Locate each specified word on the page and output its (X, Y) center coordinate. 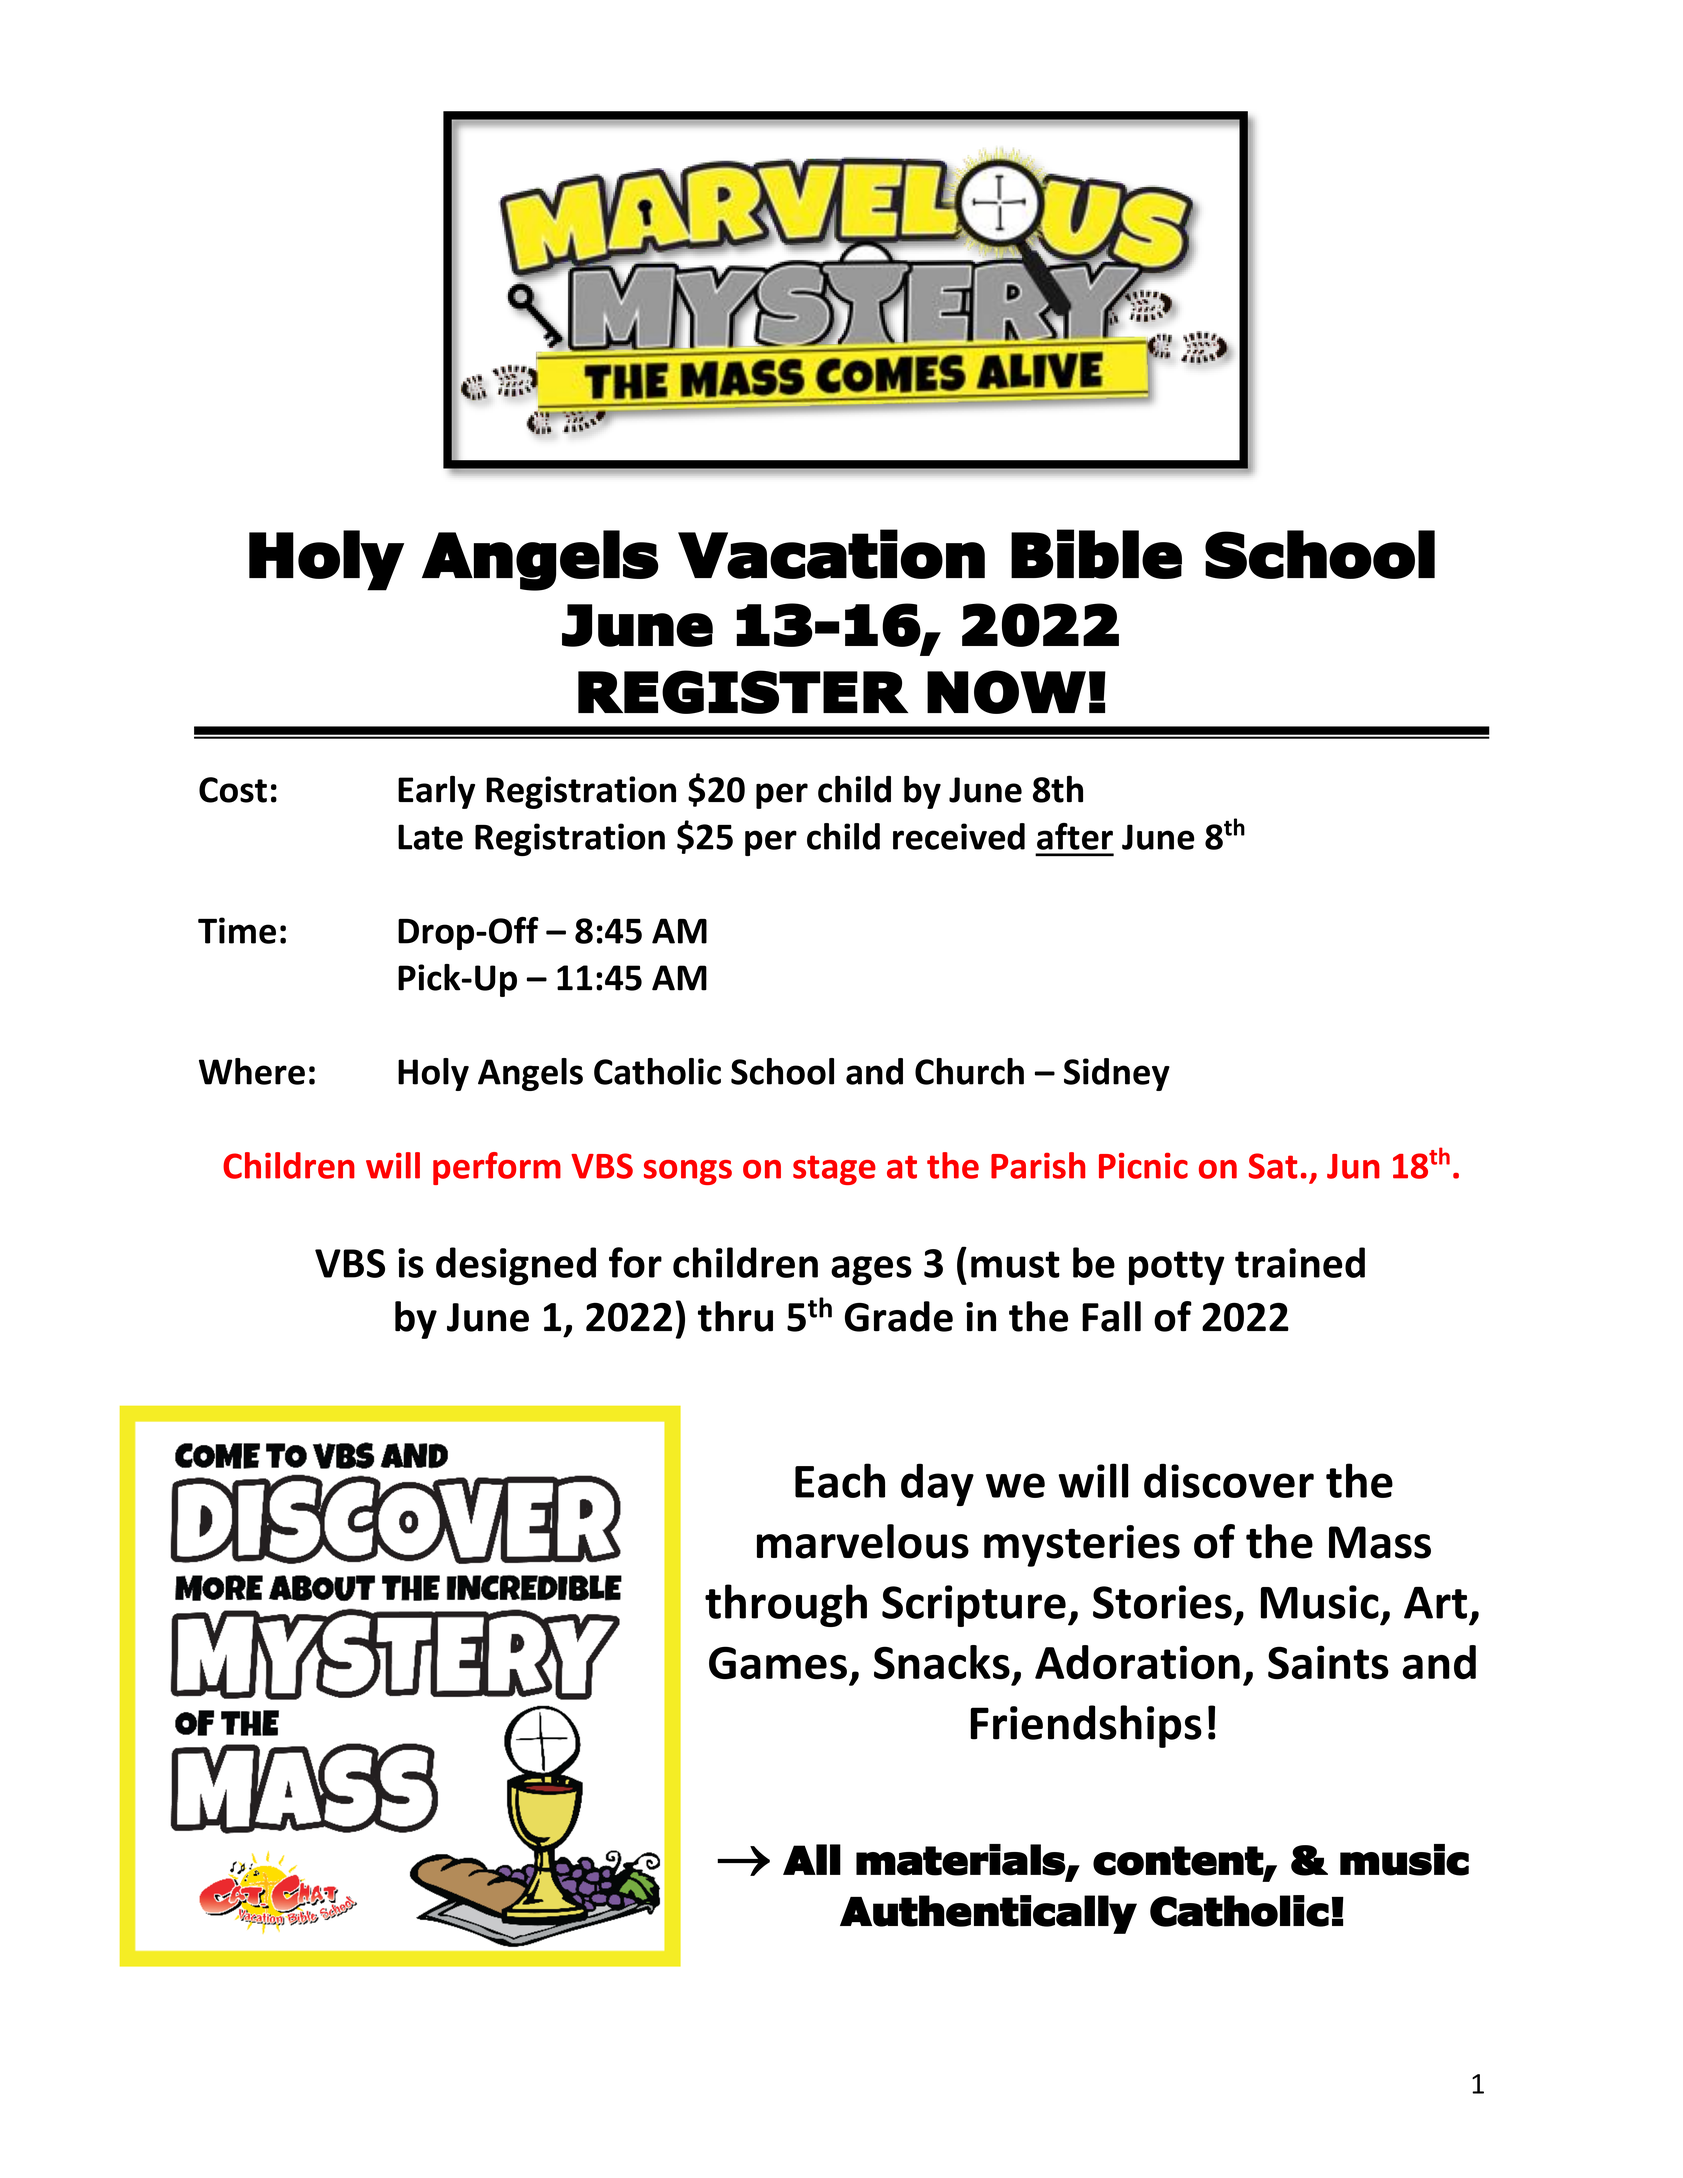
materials (961, 1860)
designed (516, 1266)
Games (778, 1663)
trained (1300, 1262)
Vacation (831, 554)
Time (237, 930)
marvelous (863, 1541)
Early (436, 792)
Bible (1096, 554)
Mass (1380, 1542)
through (786, 1605)
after (1075, 836)
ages (871, 1270)
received (959, 836)
